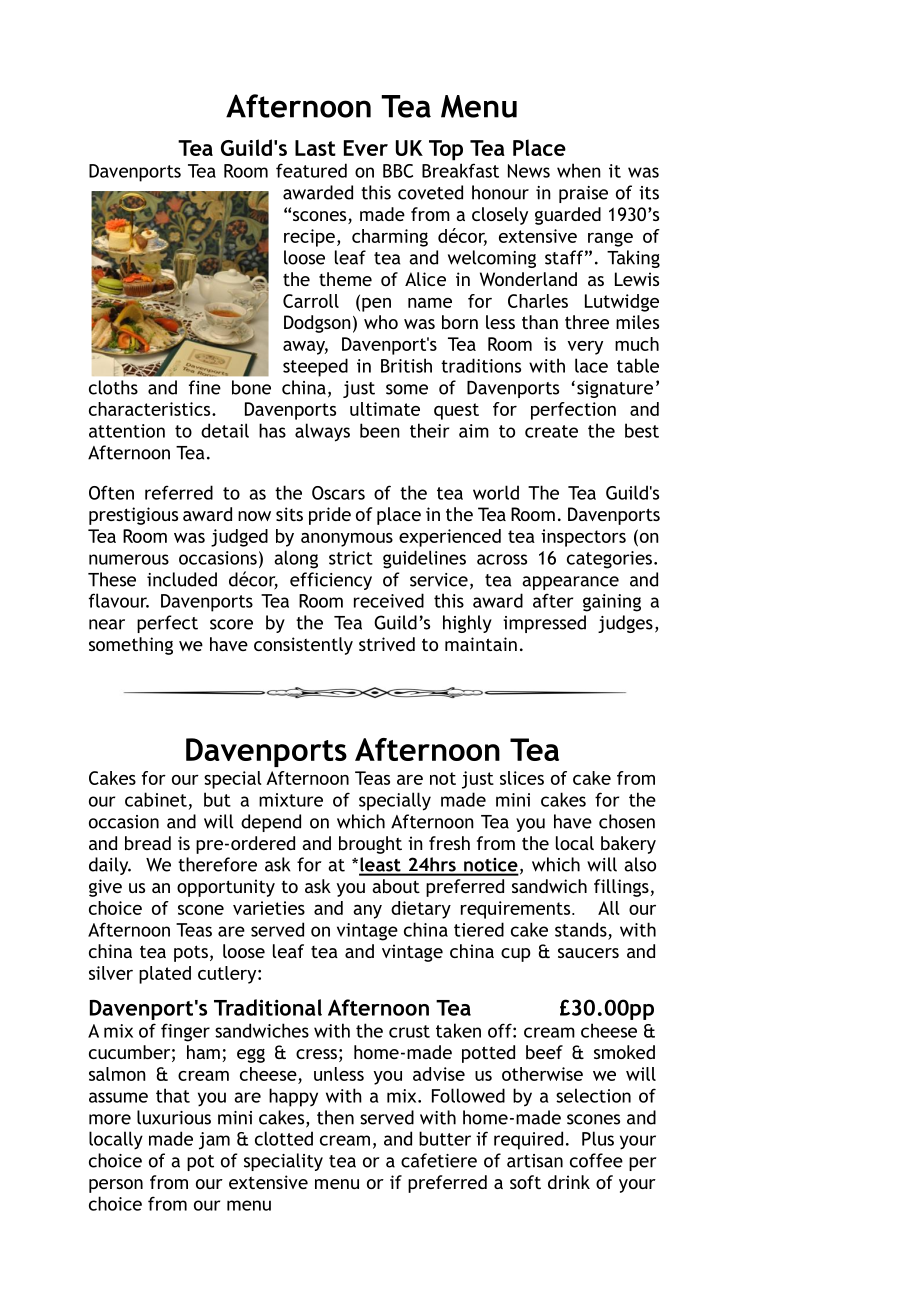 The image size is (924, 1308). Describe the element at coordinates (338, 493) in the screenshot. I see `Oscars` at that location.
